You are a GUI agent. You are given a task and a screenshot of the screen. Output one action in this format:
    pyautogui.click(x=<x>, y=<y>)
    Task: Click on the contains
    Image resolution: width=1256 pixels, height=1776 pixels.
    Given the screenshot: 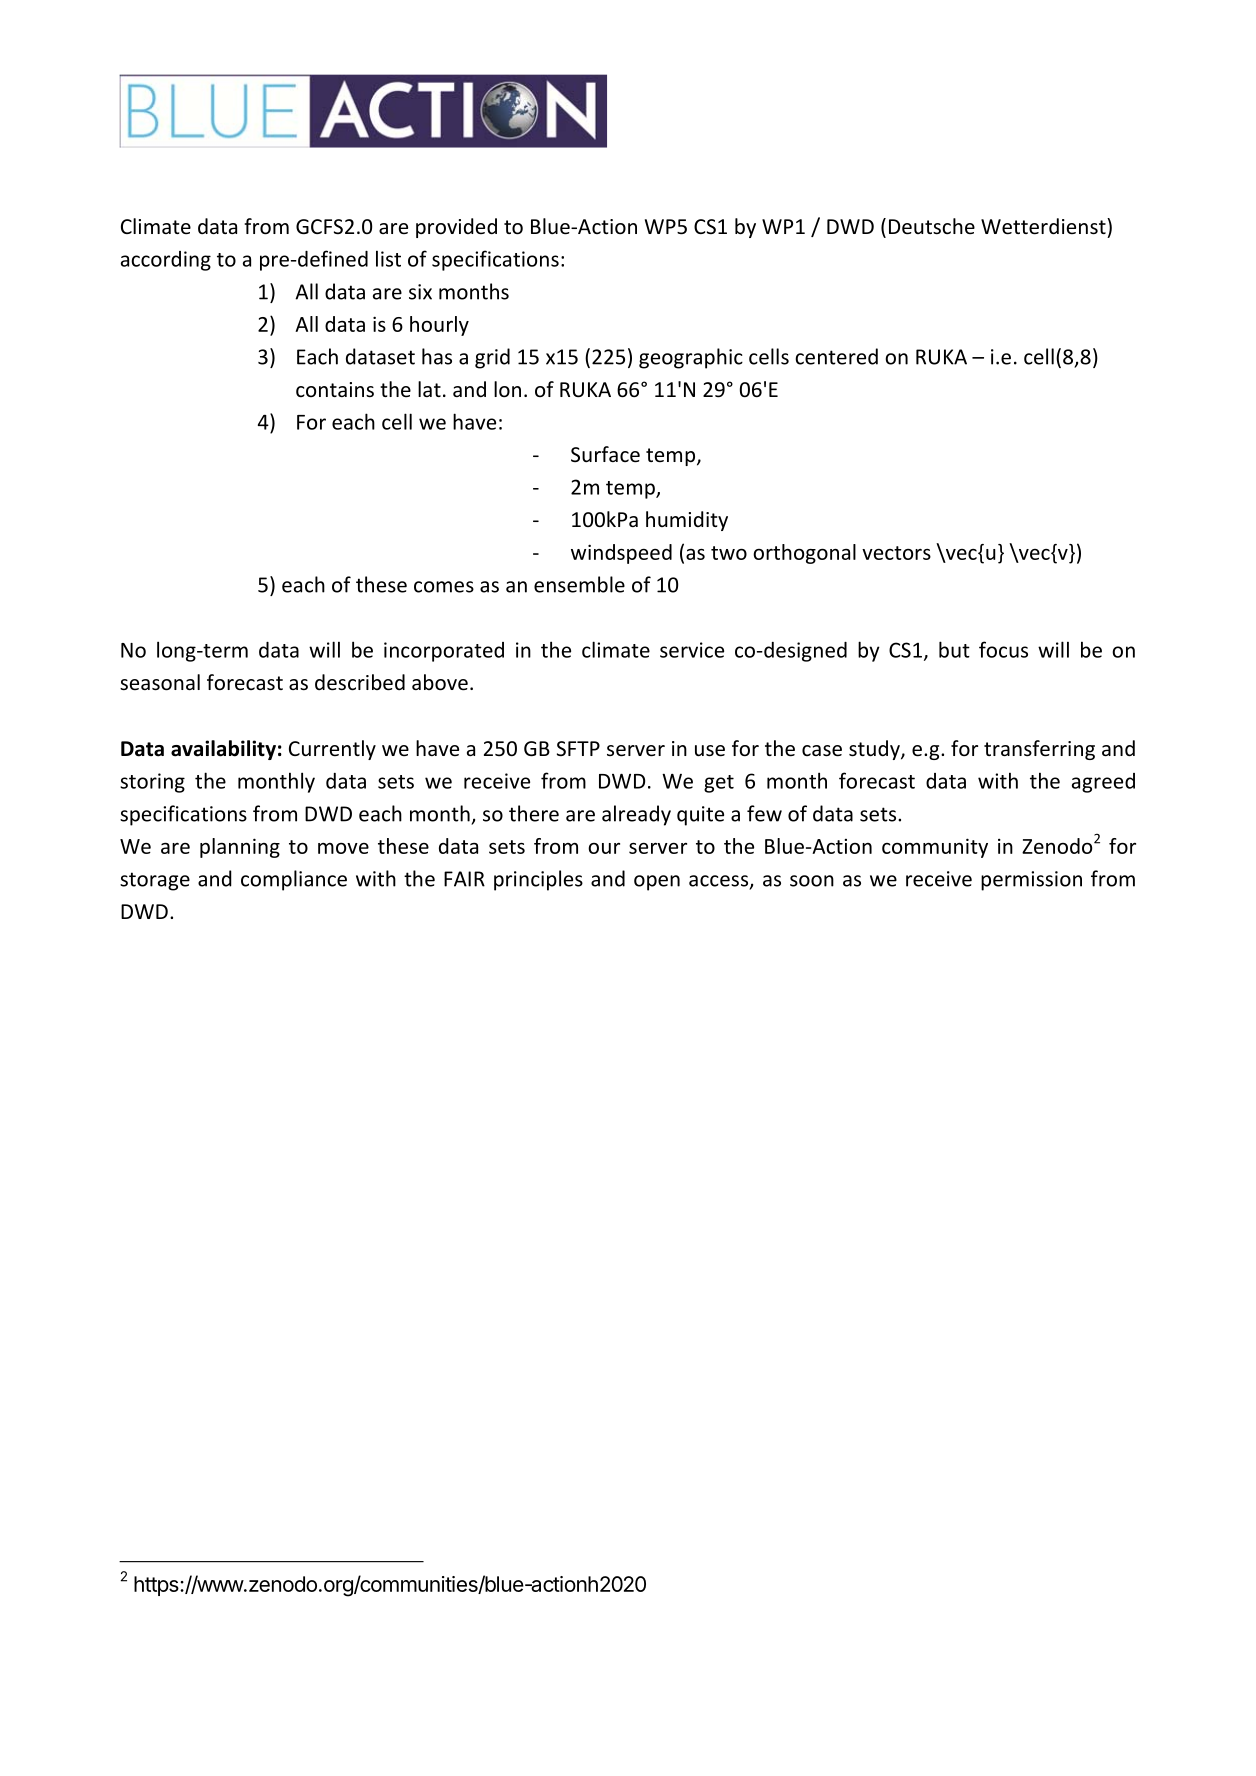 What is the action you would take?
    pyautogui.click(x=335, y=389)
